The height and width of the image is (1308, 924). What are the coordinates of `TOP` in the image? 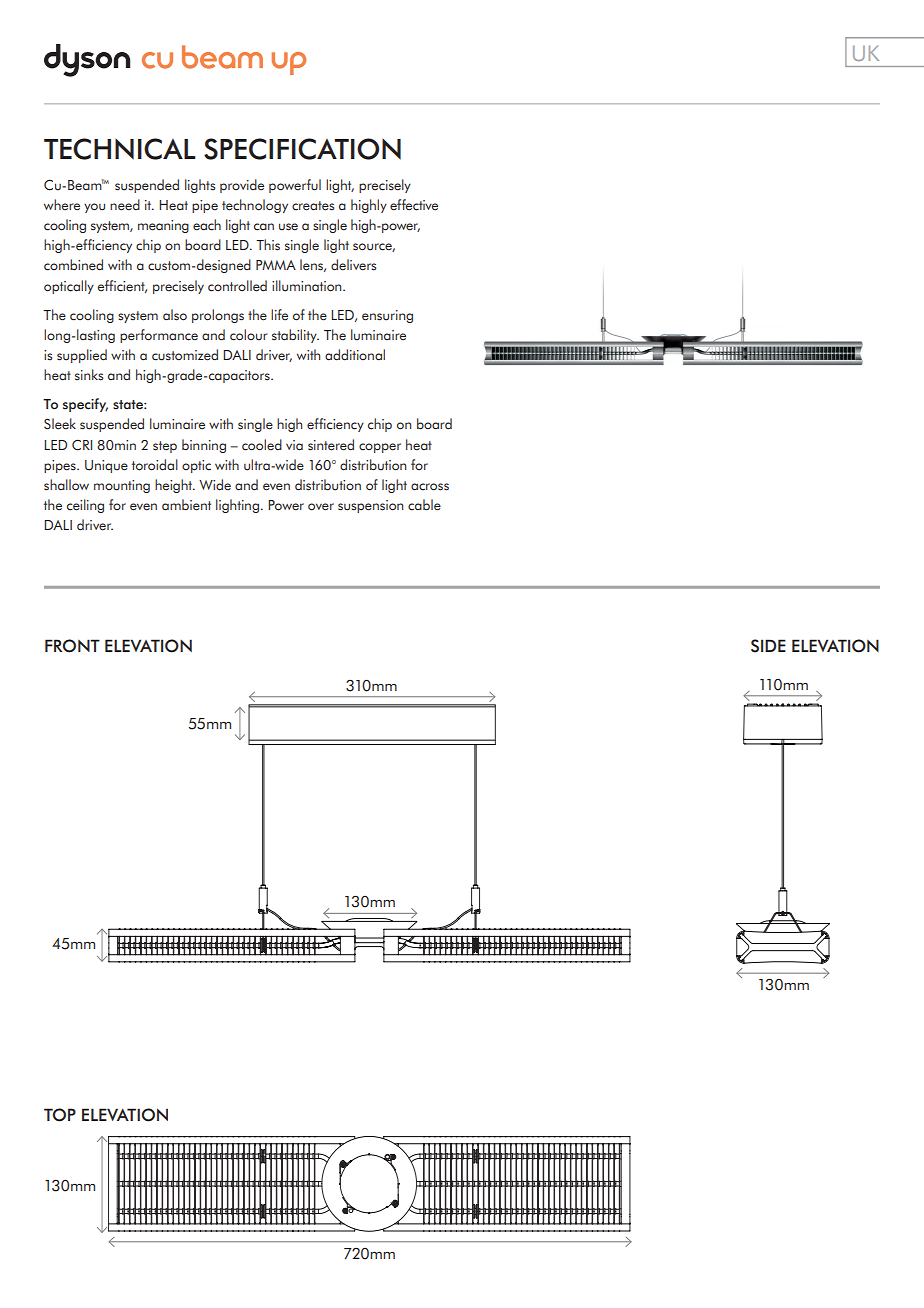 It's located at (60, 1115).
